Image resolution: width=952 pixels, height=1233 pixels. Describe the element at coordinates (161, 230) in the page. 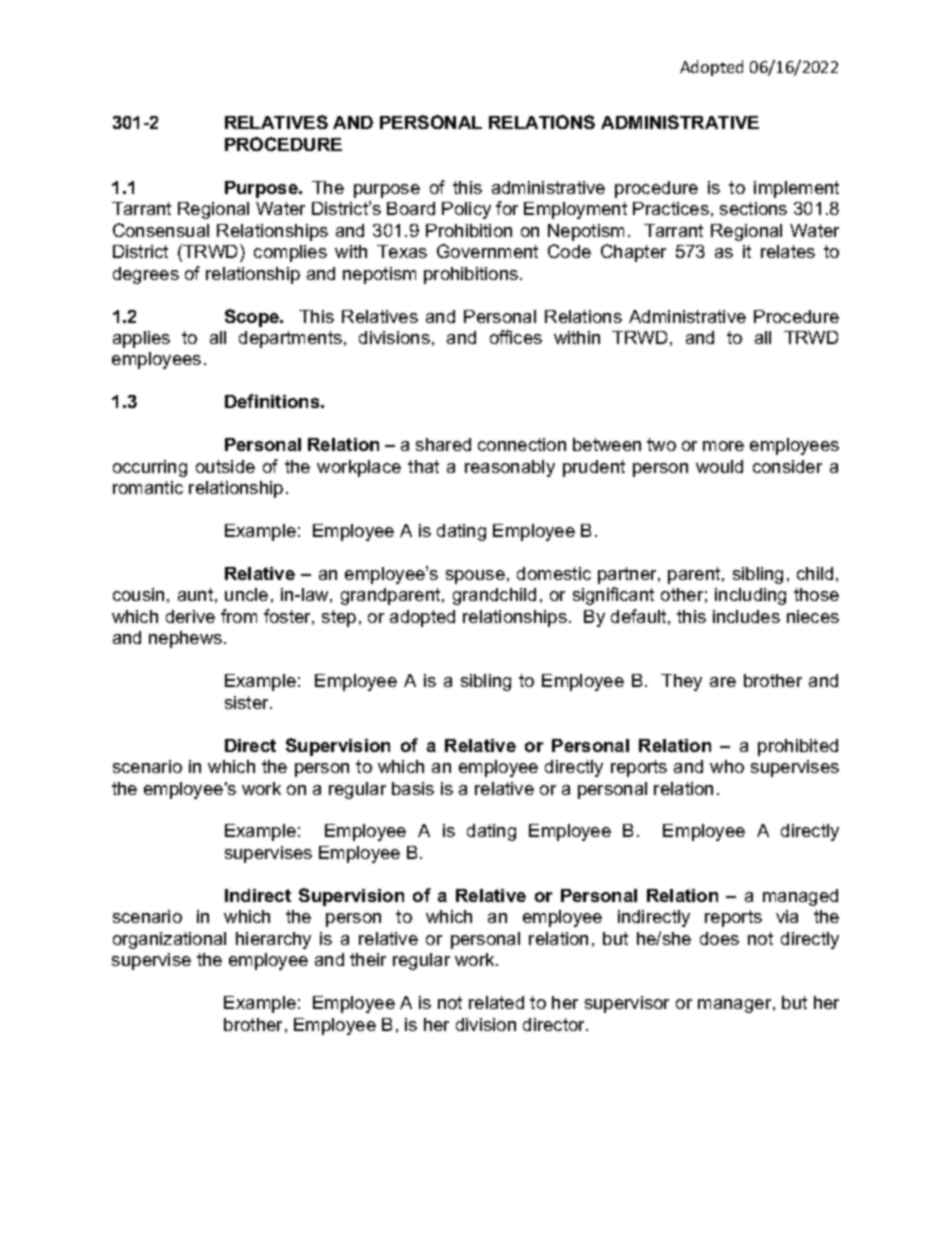

I see `Consensual` at that location.
